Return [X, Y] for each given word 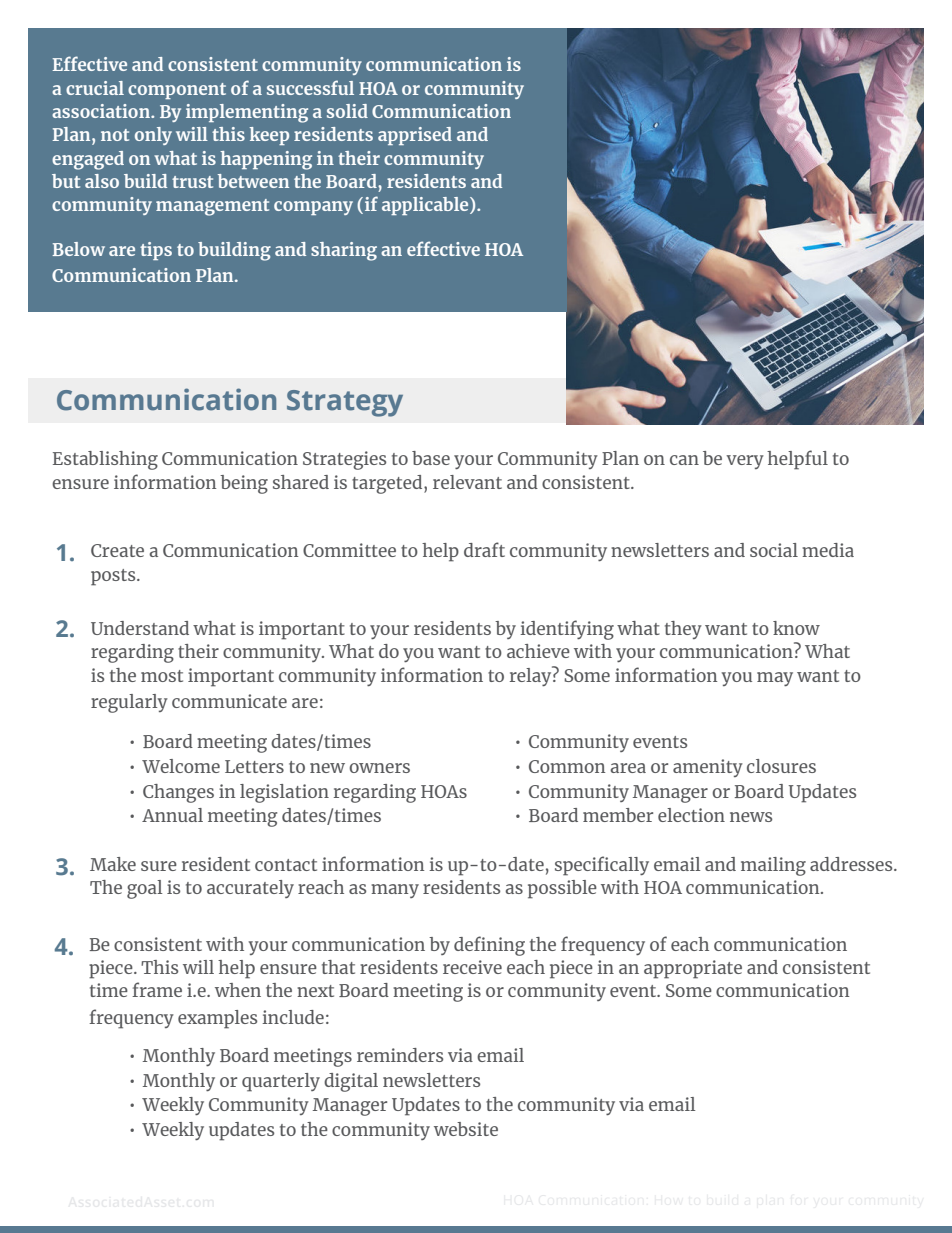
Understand [140, 628]
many [395, 891]
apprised [415, 136]
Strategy [345, 403]
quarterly [281, 1082]
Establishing [105, 460]
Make [113, 864]
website [466, 1129]
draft [484, 549]
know [796, 628]
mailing [773, 866]
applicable [426, 206]
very [745, 462]
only [153, 136]
